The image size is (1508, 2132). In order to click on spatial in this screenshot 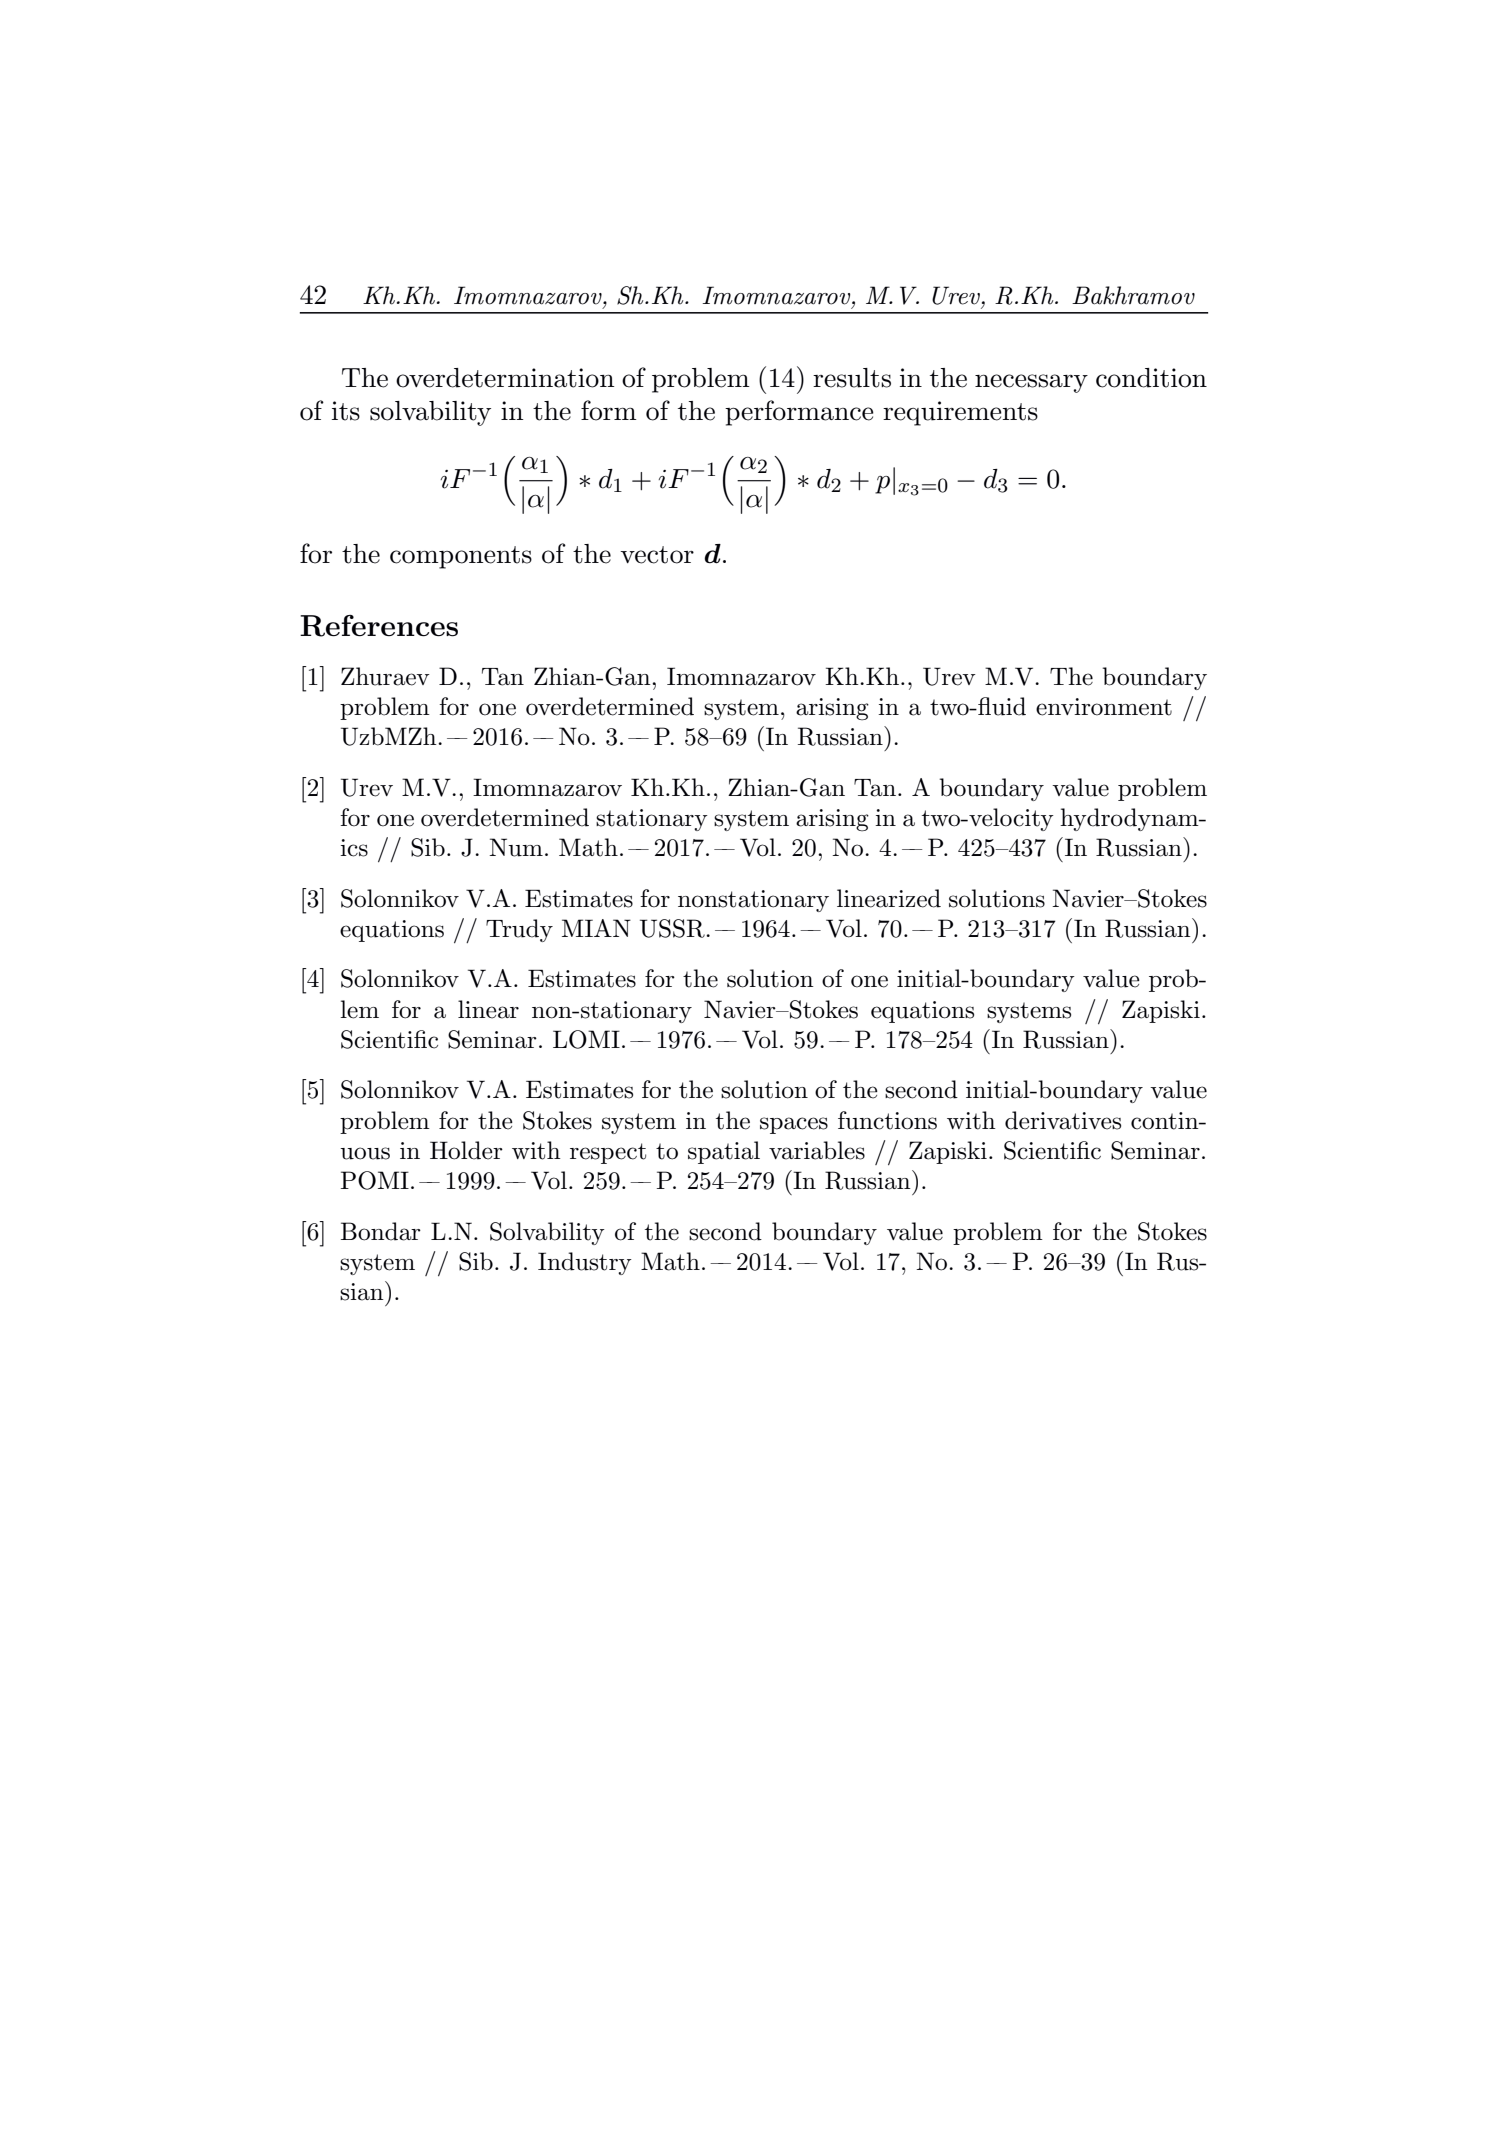, I will do `click(724, 1152)`.
